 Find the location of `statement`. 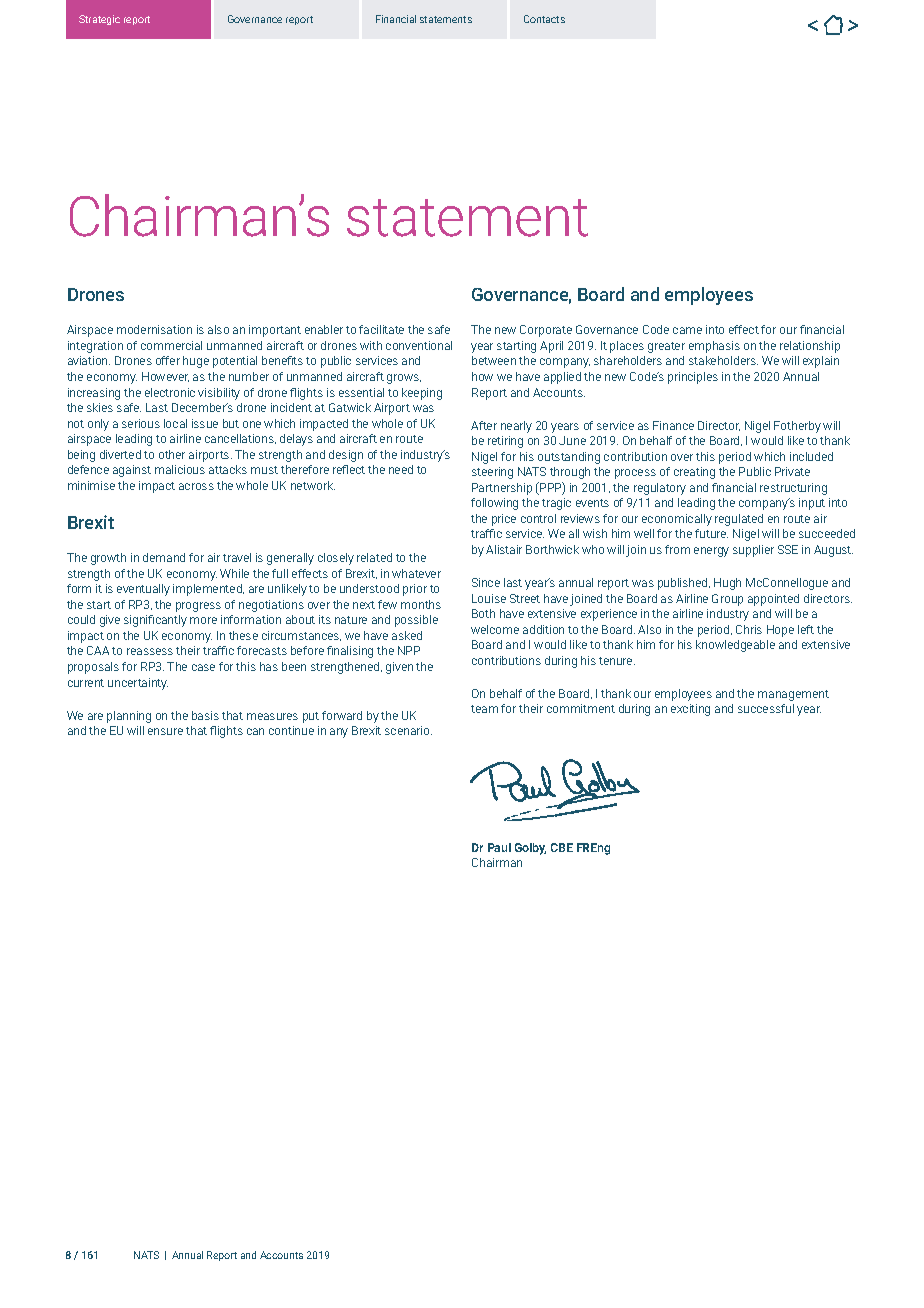

statement is located at coordinates (467, 218).
